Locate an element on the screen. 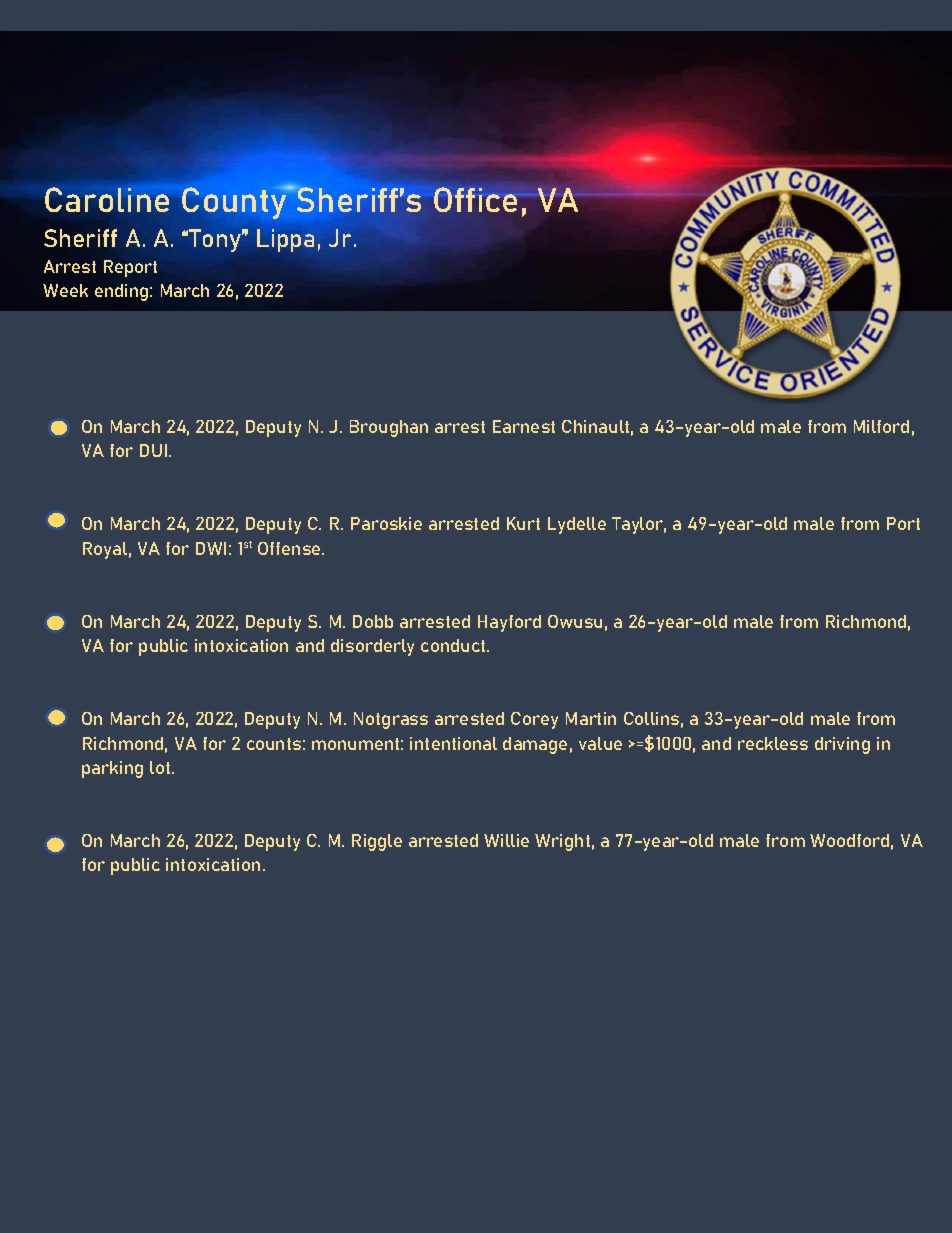 The image size is (952, 1233). Week is located at coordinates (65, 290).
